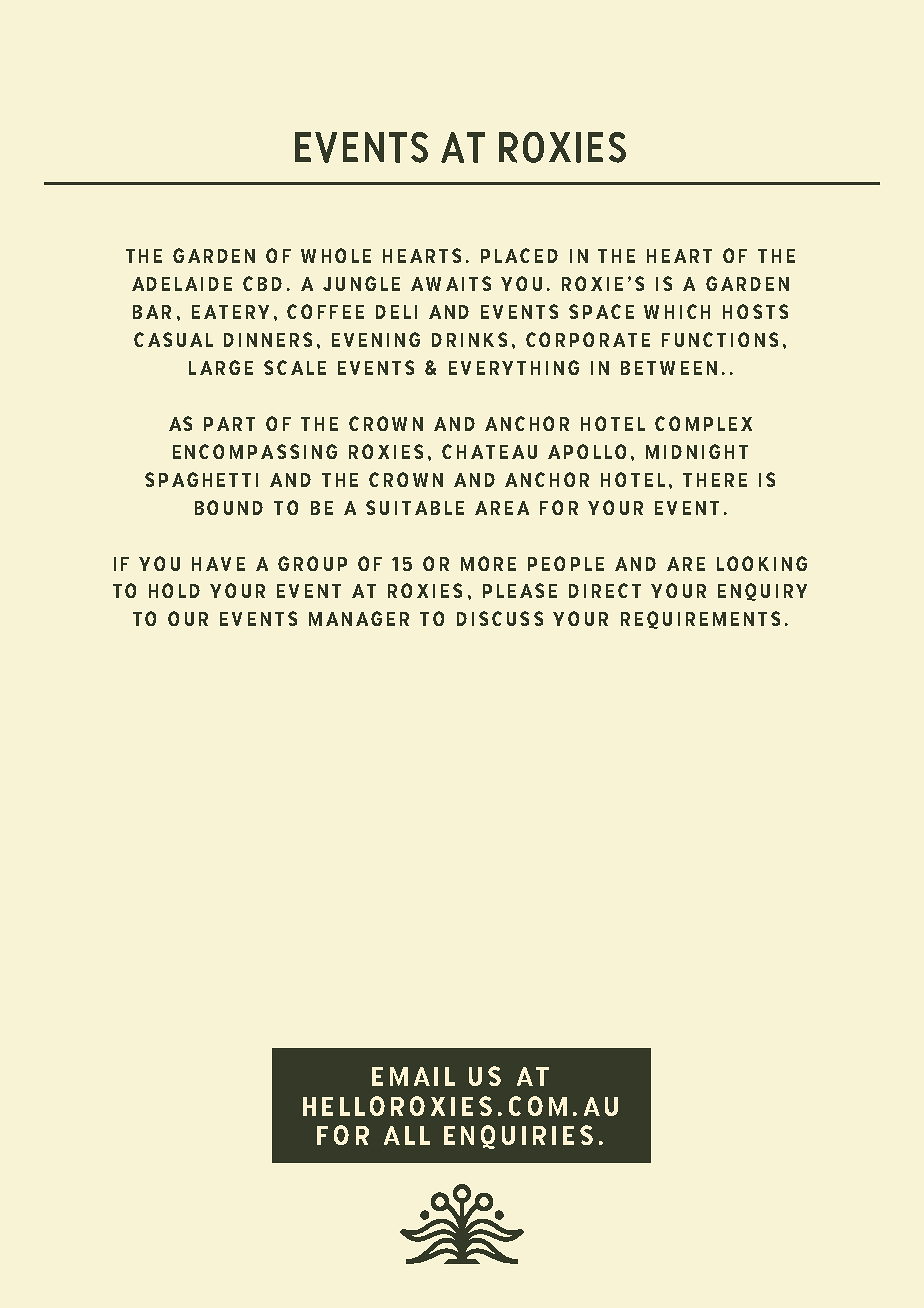 The height and width of the screenshot is (1308, 924). Describe the element at coordinates (174, 590) in the screenshot. I see `hold` at that location.
